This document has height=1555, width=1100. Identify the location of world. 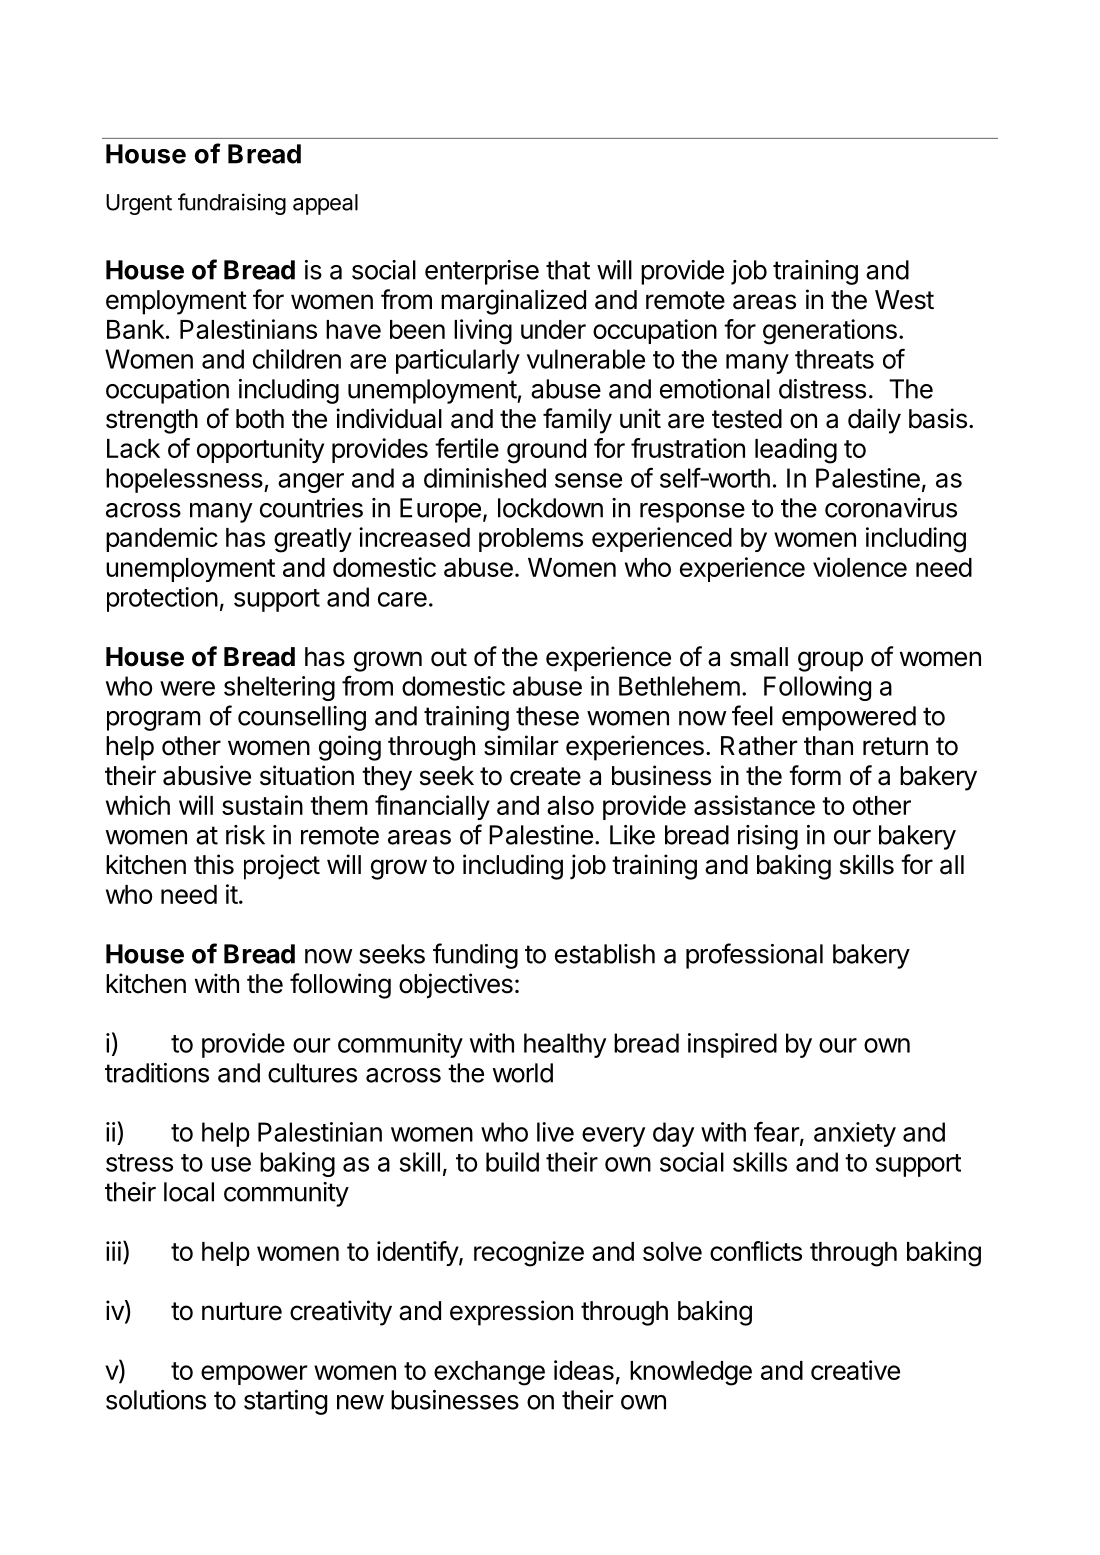
(522, 1073).
